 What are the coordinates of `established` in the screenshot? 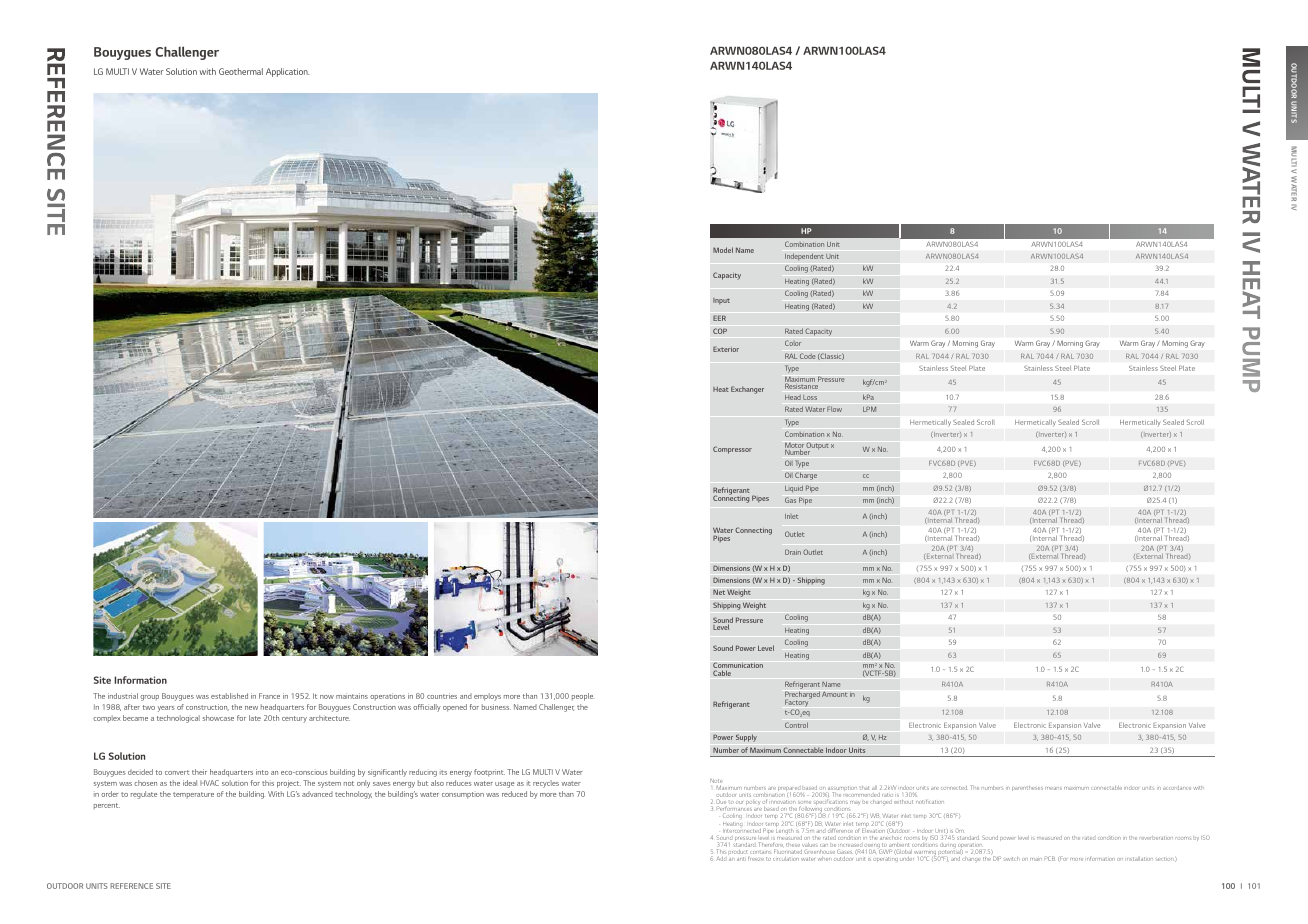 It's located at (229, 696).
